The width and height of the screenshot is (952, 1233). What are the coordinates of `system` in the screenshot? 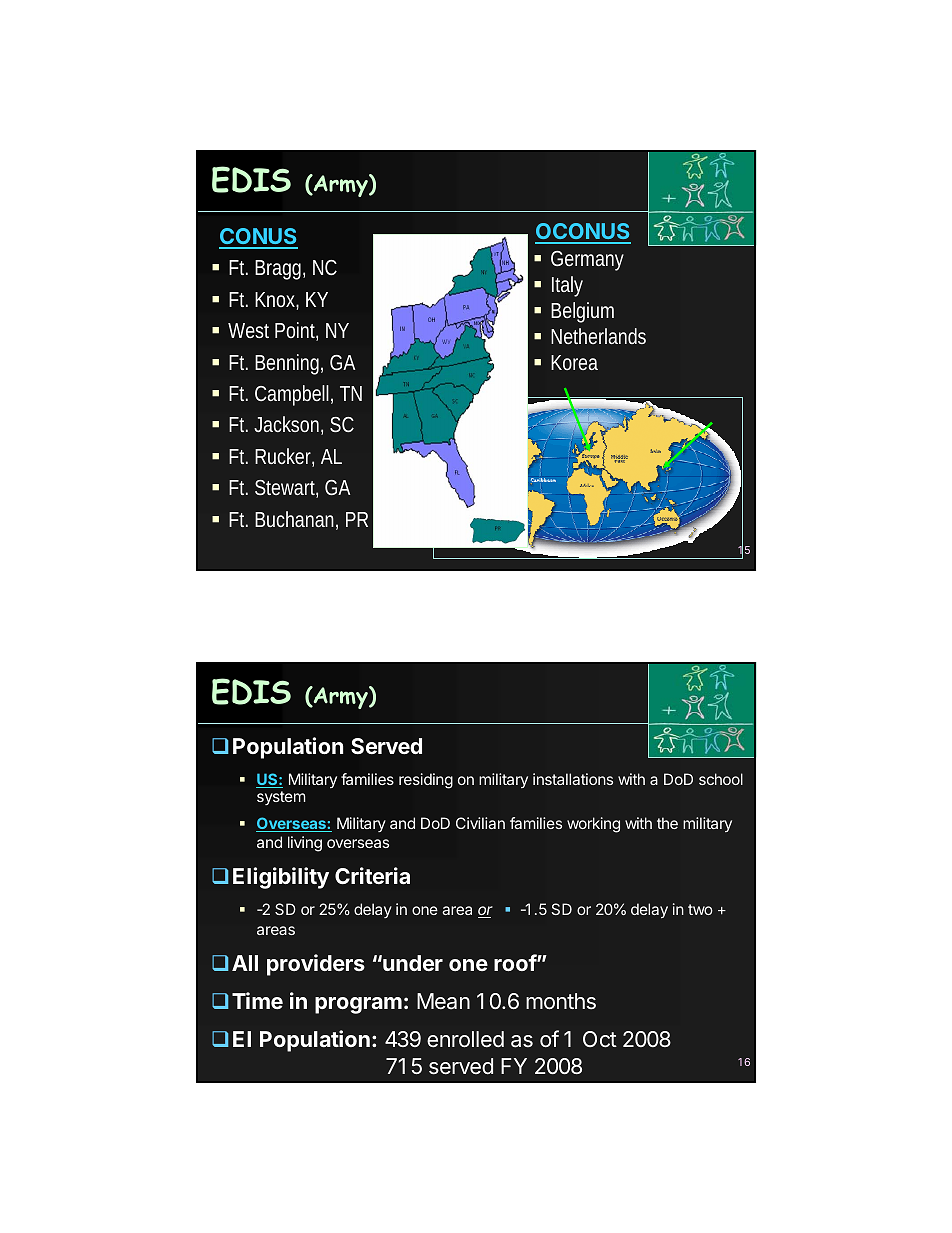 It's located at (281, 798).
